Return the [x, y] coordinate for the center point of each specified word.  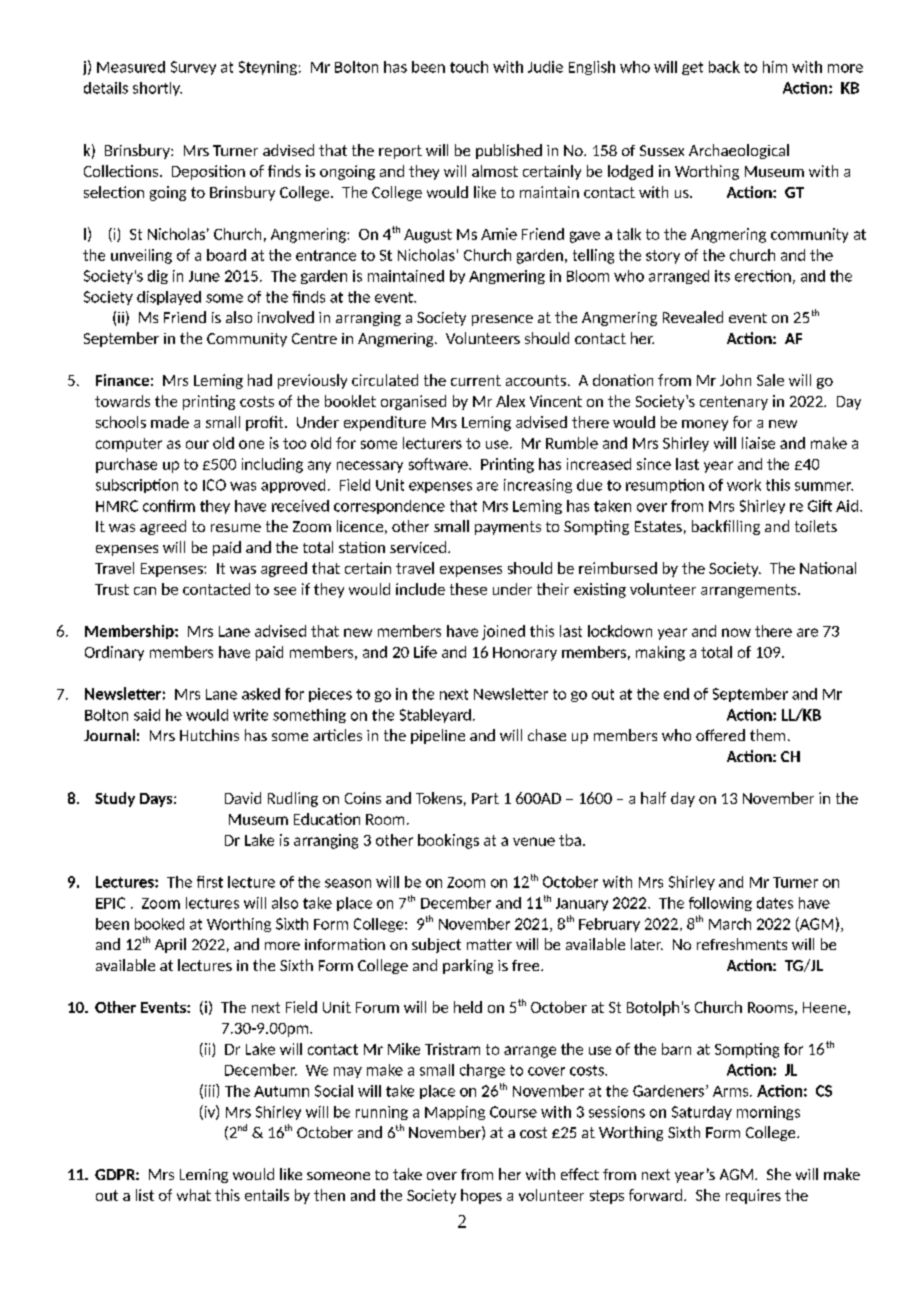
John [735, 380]
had [260, 380]
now [736, 632]
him [775, 67]
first [210, 882]
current [476, 380]
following [720, 904]
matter [489, 944]
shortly [157, 89]
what [194, 1195]
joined [503, 632]
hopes [481, 1196]
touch [469, 67]
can [145, 591]
